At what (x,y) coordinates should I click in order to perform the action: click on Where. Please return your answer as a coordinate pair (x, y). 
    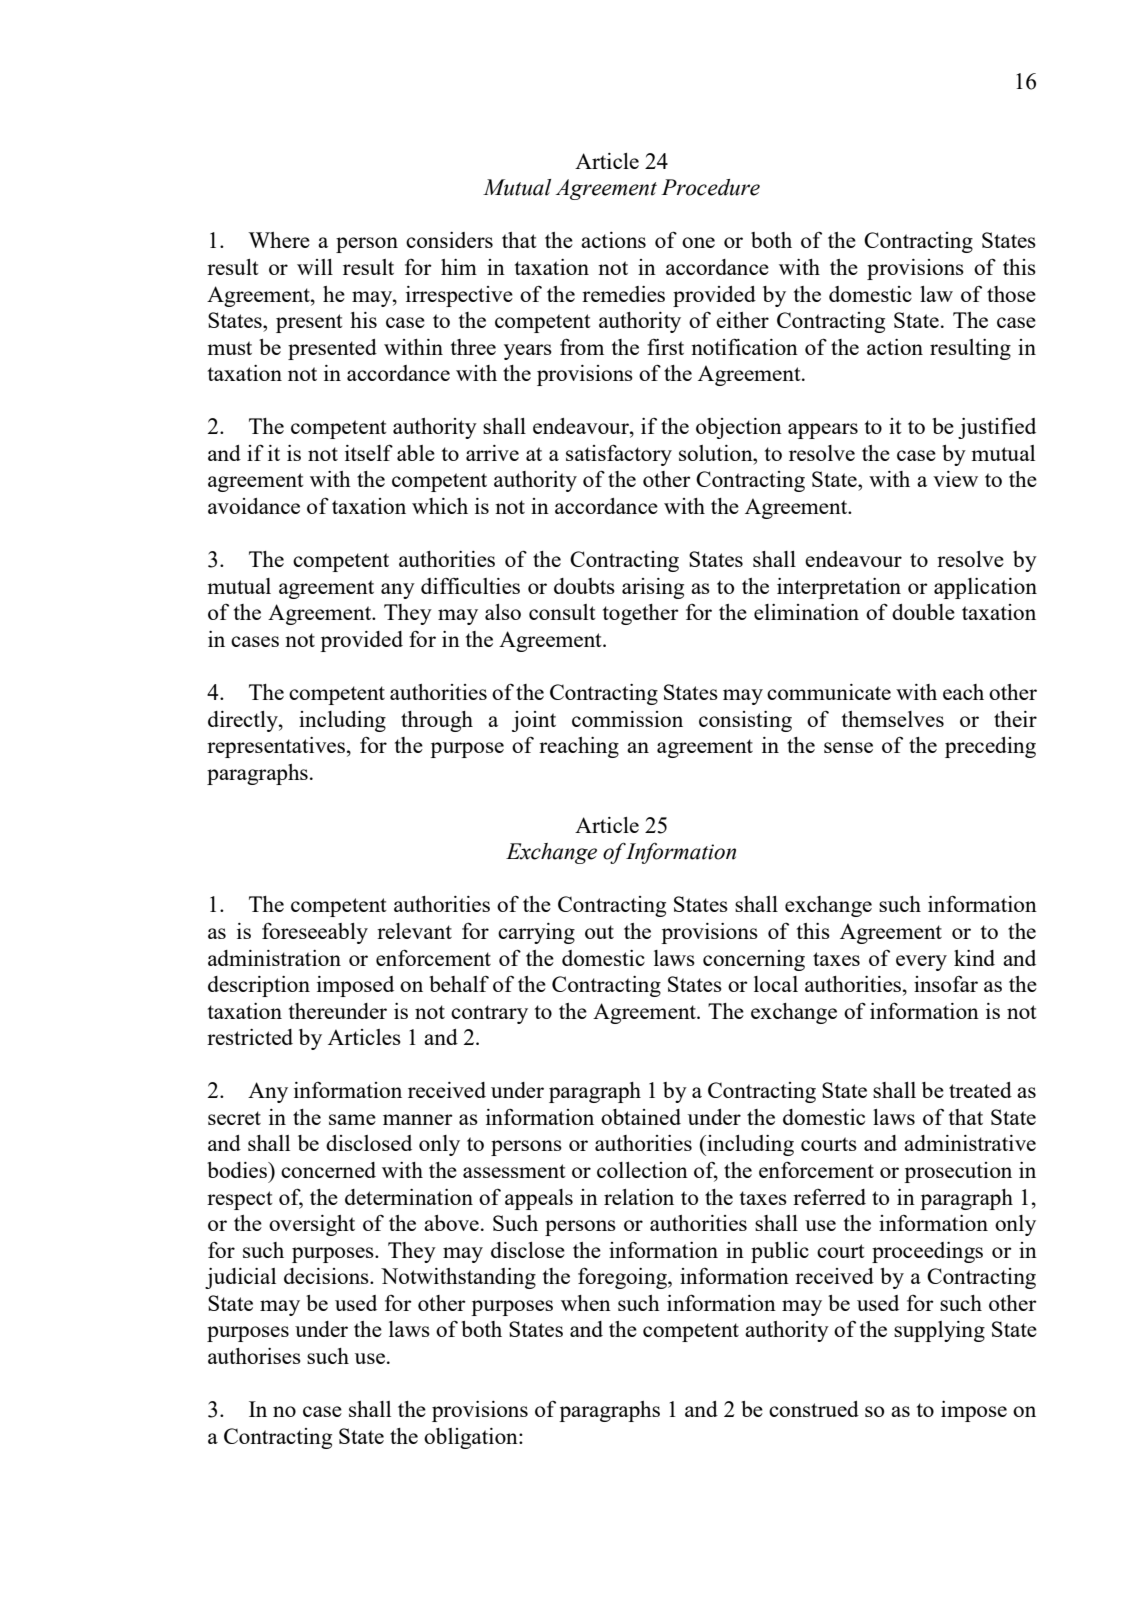
    Looking at the image, I should click on (279, 240).
